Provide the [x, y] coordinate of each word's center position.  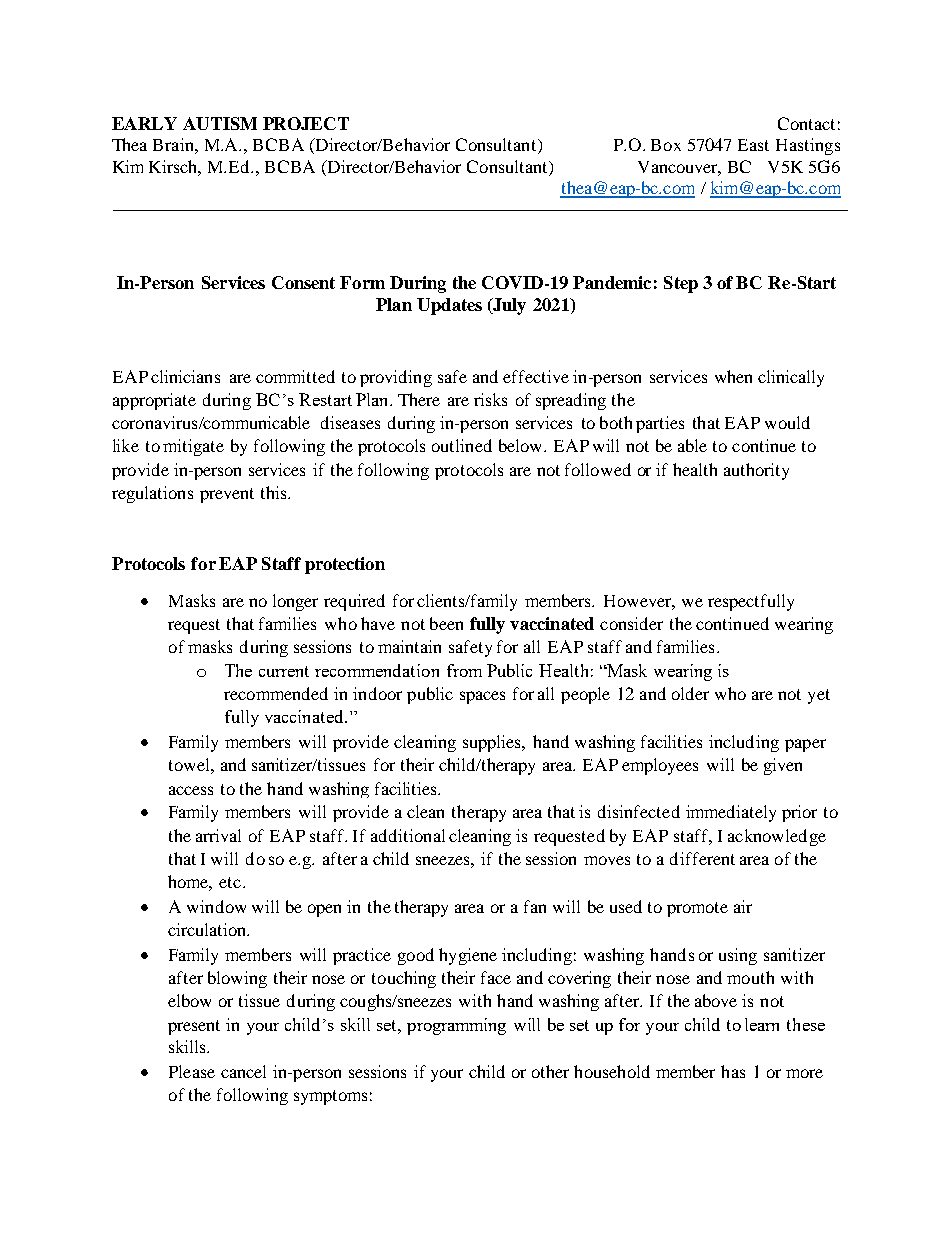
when [733, 376]
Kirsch [175, 168]
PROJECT [306, 123]
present [194, 1027]
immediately [731, 813]
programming [456, 1026]
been [446, 623]
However [639, 602]
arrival [218, 835]
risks [490, 399]
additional [408, 835]
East [753, 145]
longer [295, 602]
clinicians [185, 376]
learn [762, 1024]
